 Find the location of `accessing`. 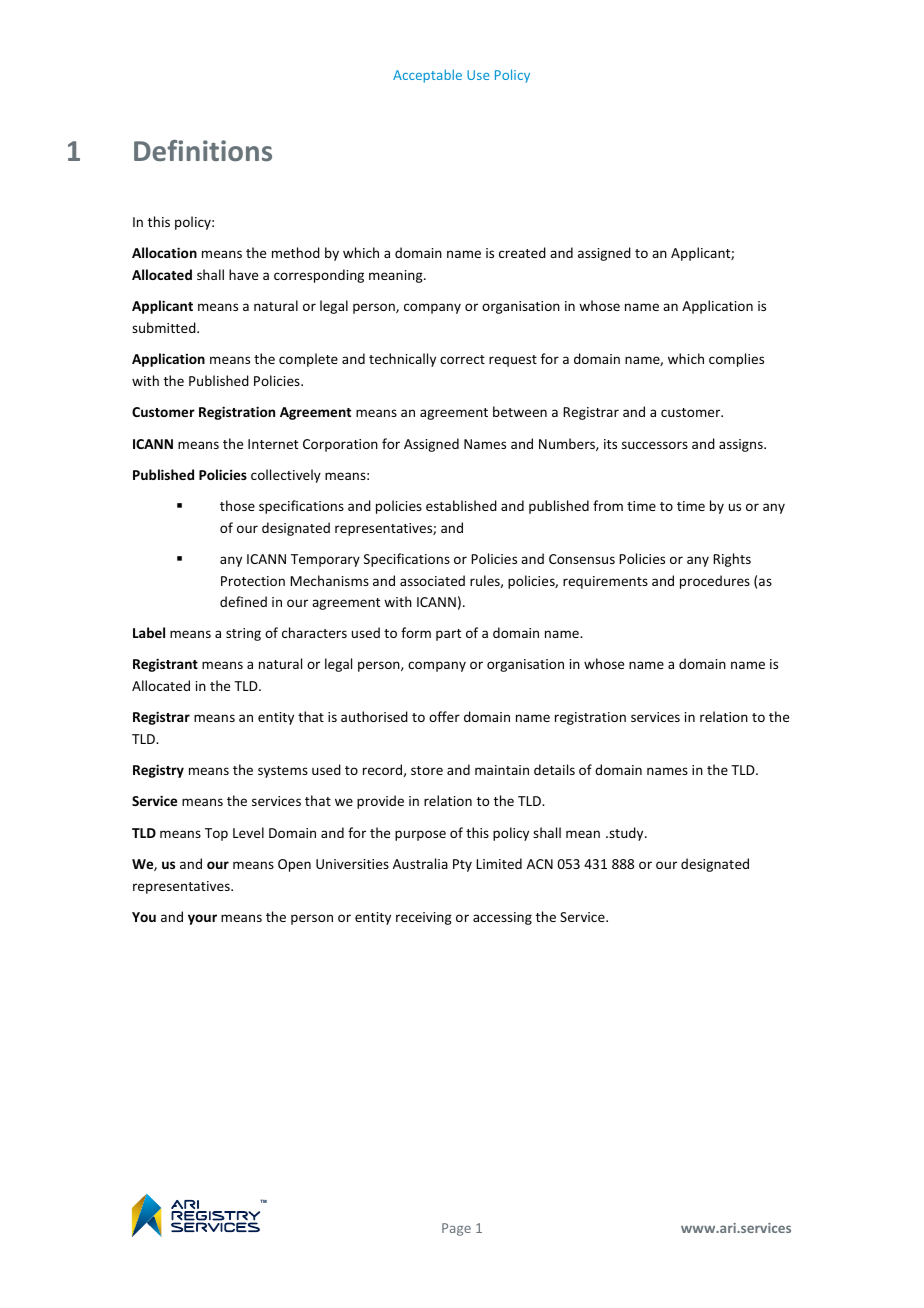

accessing is located at coordinates (502, 918).
